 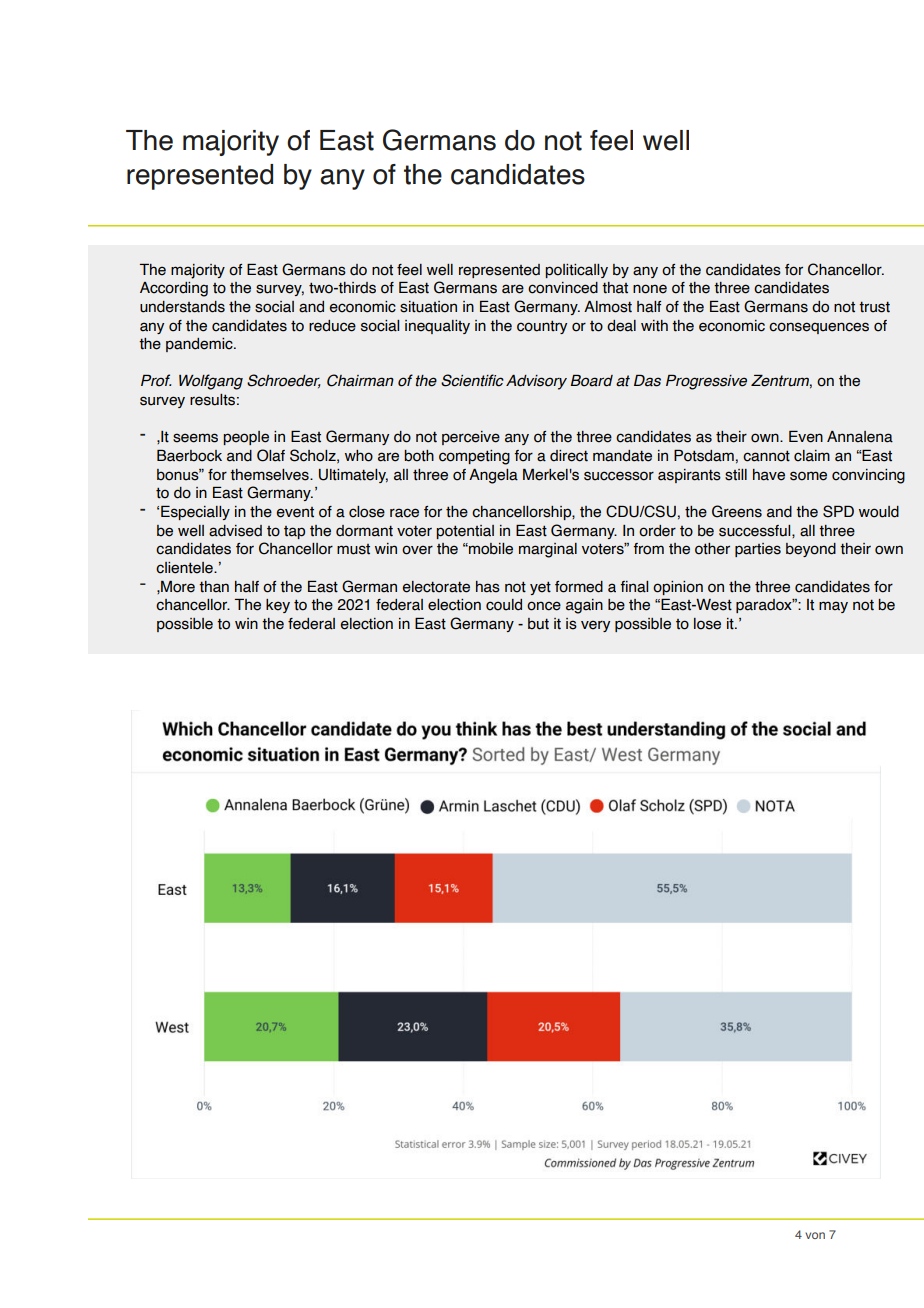 I want to click on von, so click(x=815, y=1235).
